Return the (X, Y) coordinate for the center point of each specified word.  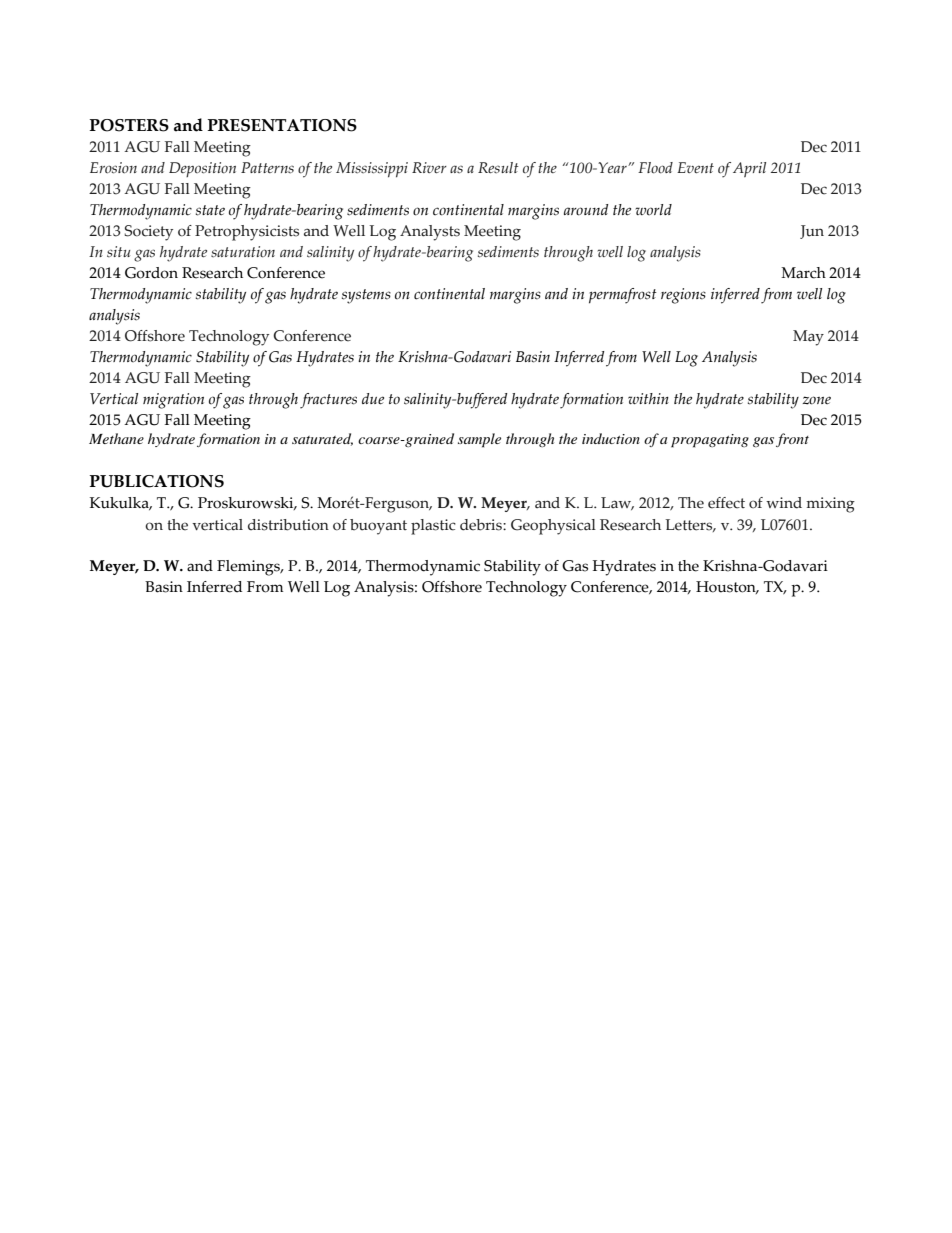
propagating (710, 441)
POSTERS (129, 125)
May (808, 338)
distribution (288, 525)
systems (366, 296)
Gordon (151, 273)
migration (173, 401)
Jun (812, 232)
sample (479, 440)
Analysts (430, 233)
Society (148, 233)
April (749, 169)
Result (498, 167)
